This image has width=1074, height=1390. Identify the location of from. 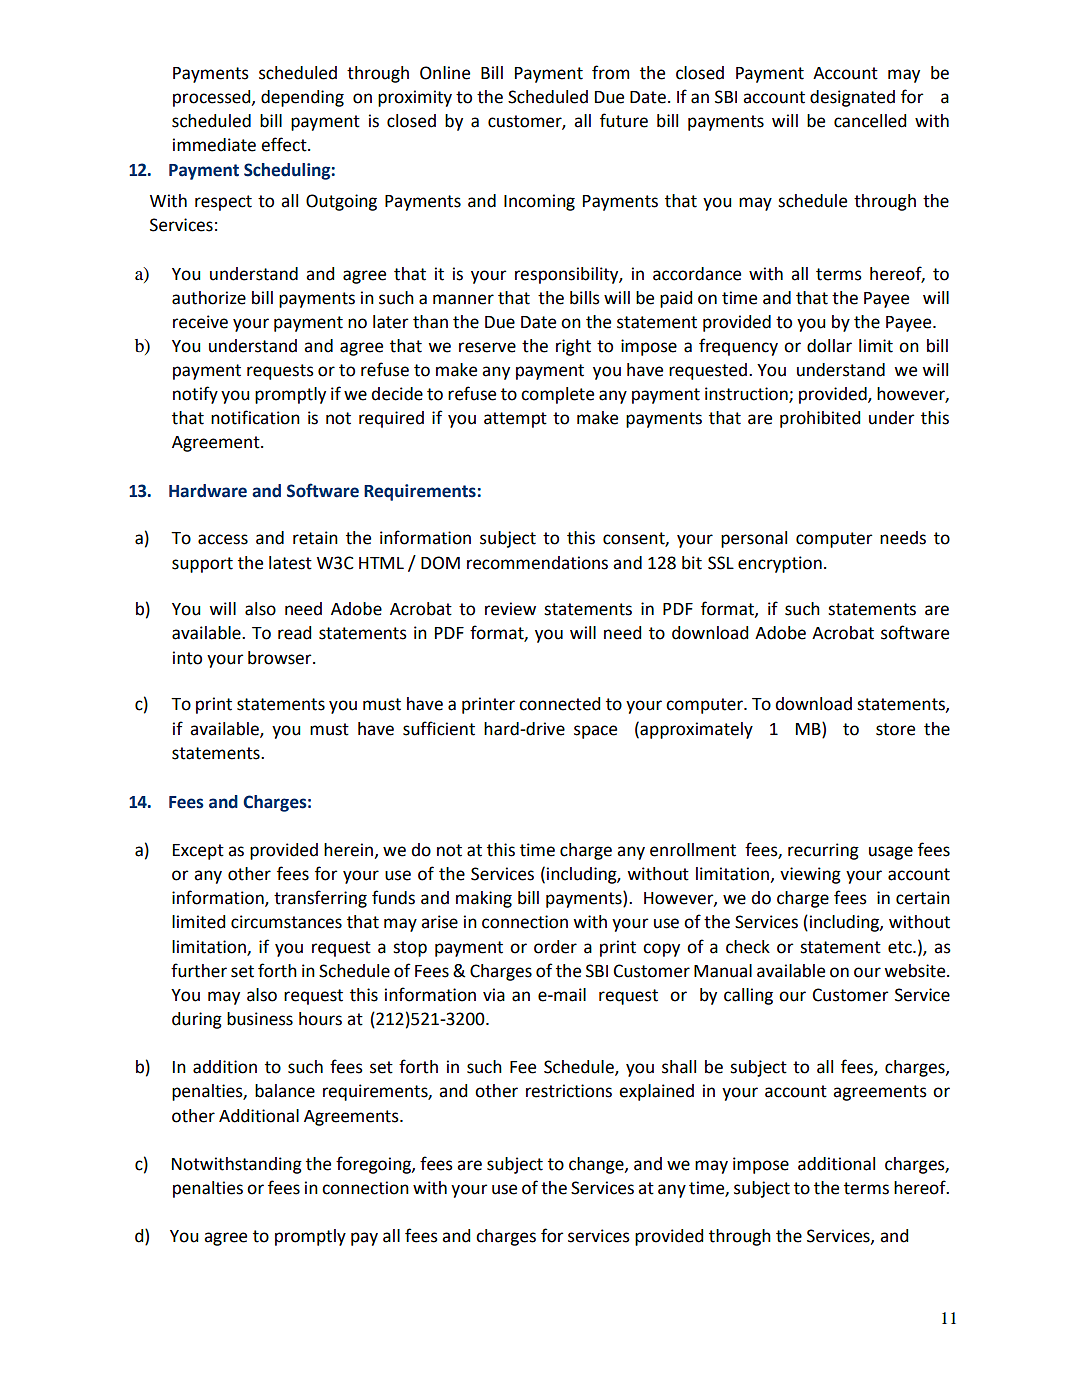
(611, 72).
